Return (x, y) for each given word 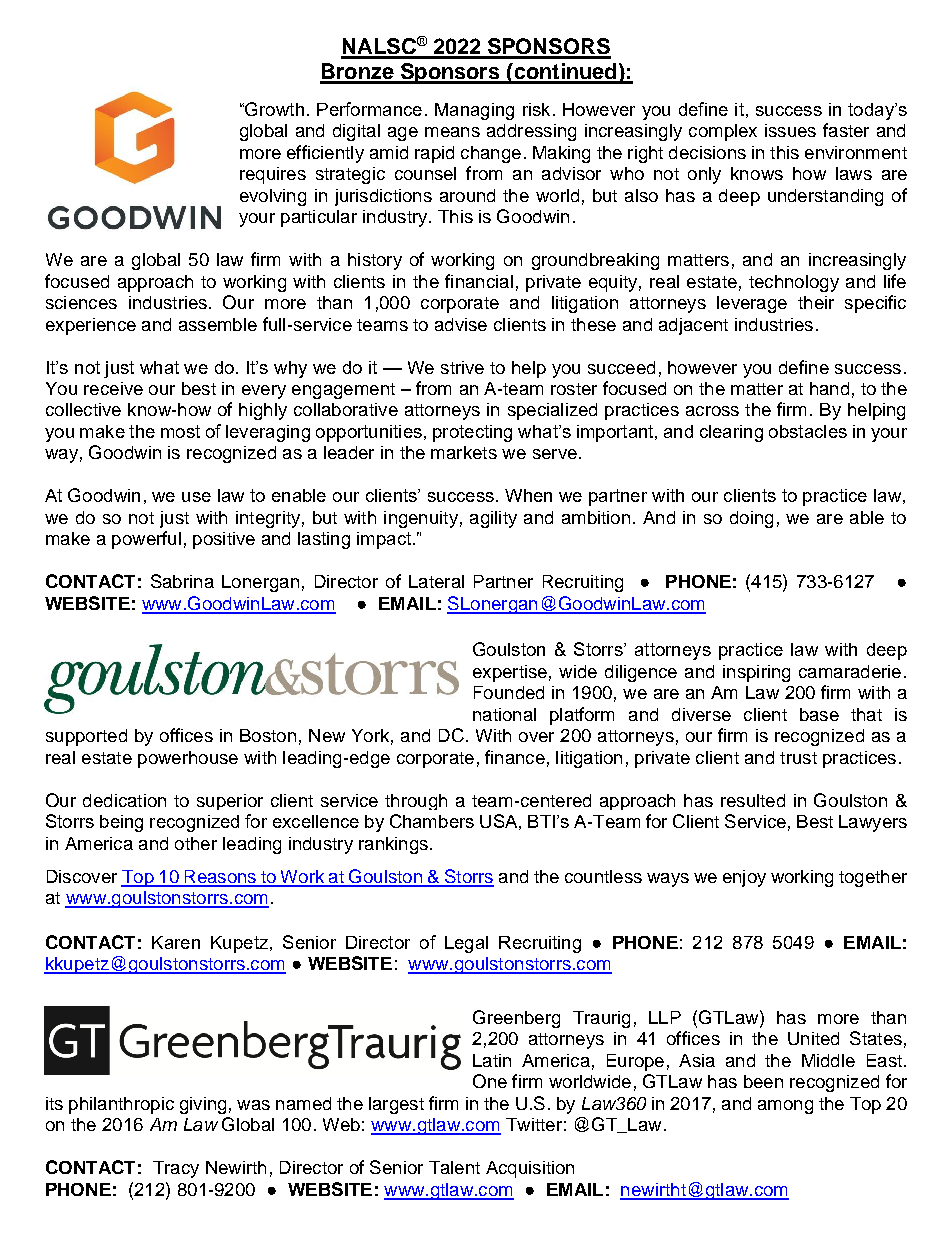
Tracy (176, 1169)
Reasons (220, 878)
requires (273, 175)
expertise (510, 673)
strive (462, 367)
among (785, 1107)
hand (829, 388)
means (452, 132)
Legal (466, 944)
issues (790, 130)
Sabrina (182, 581)
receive (113, 388)
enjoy (744, 878)
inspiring (756, 673)
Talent (454, 1167)
